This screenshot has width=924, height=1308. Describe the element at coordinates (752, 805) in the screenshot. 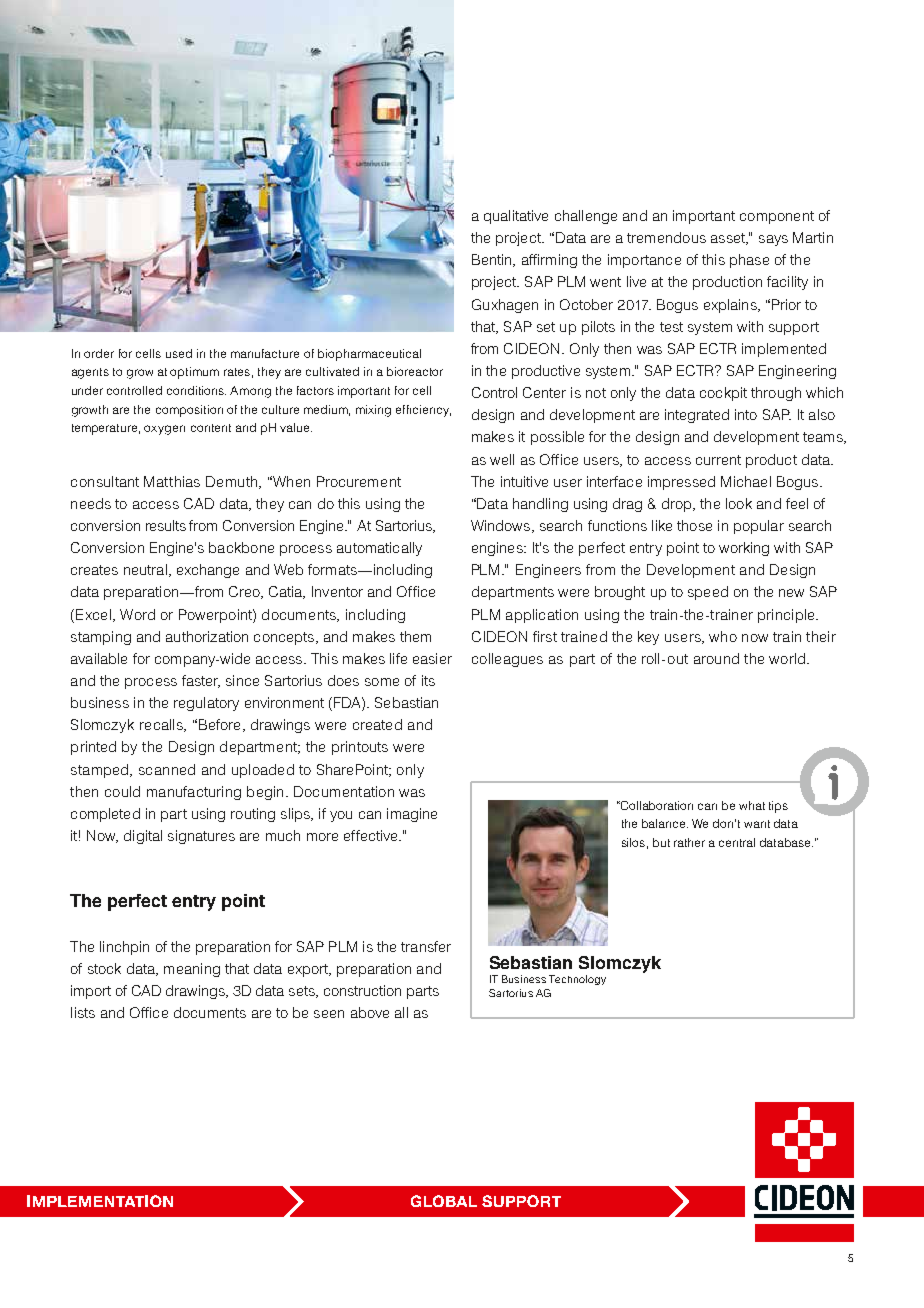

I see `what` at that location.
